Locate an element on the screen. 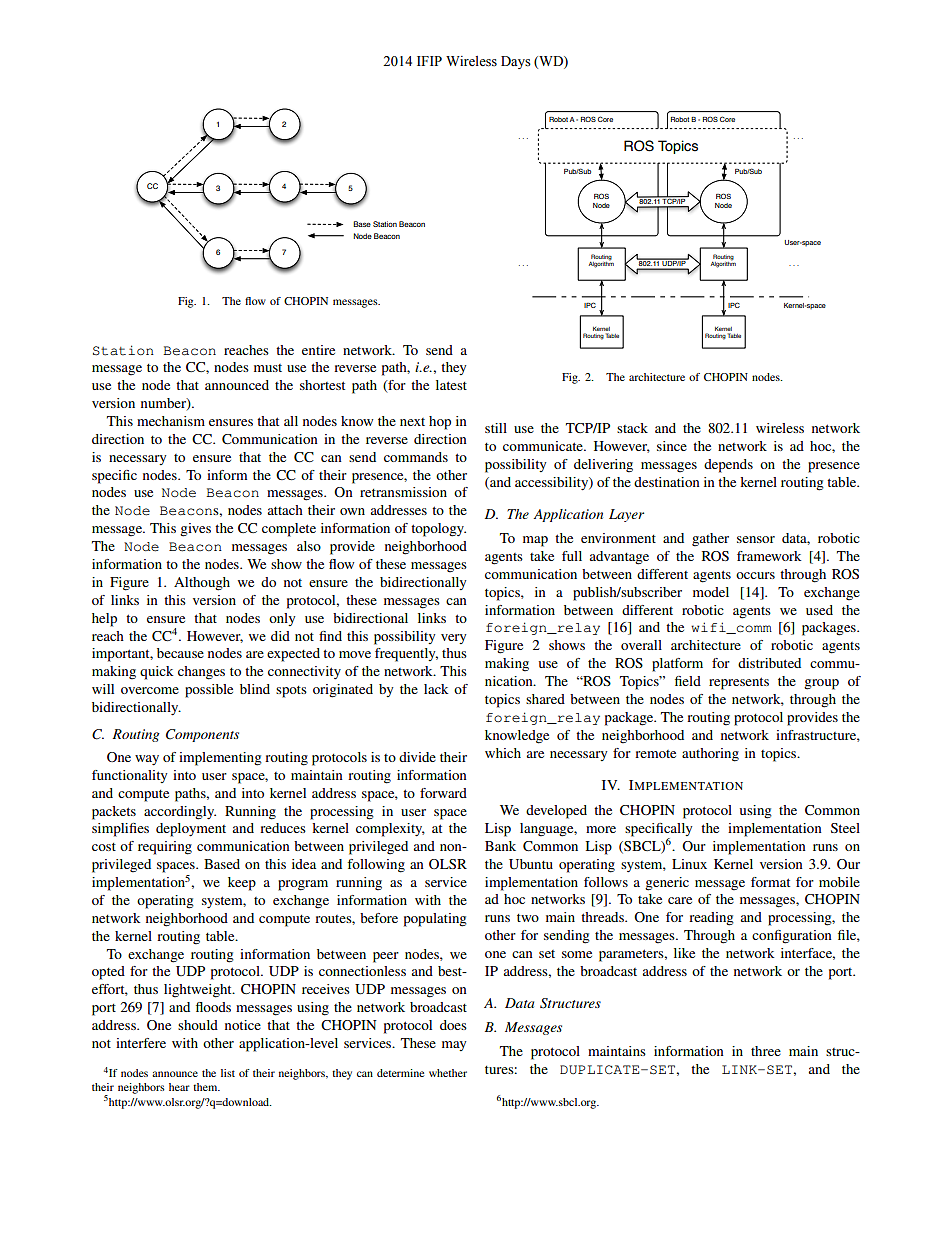 The image size is (952, 1233). topology is located at coordinates (438, 530).
